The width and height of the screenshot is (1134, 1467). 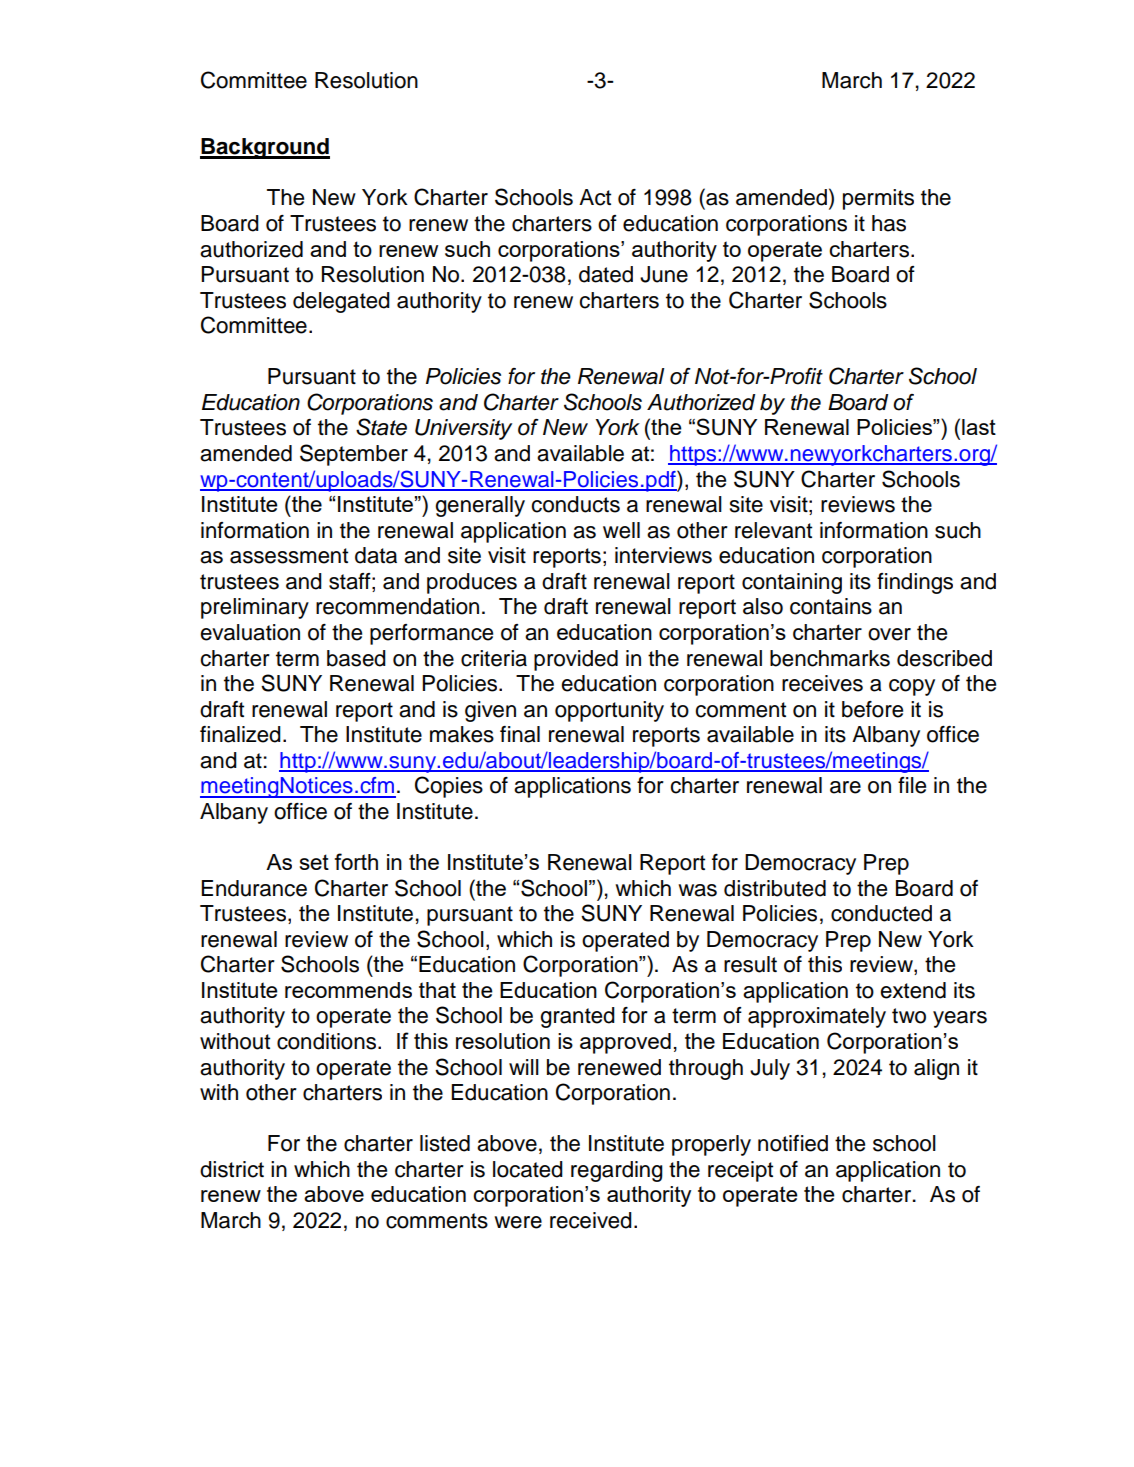 I want to click on notified, so click(x=793, y=1143).
